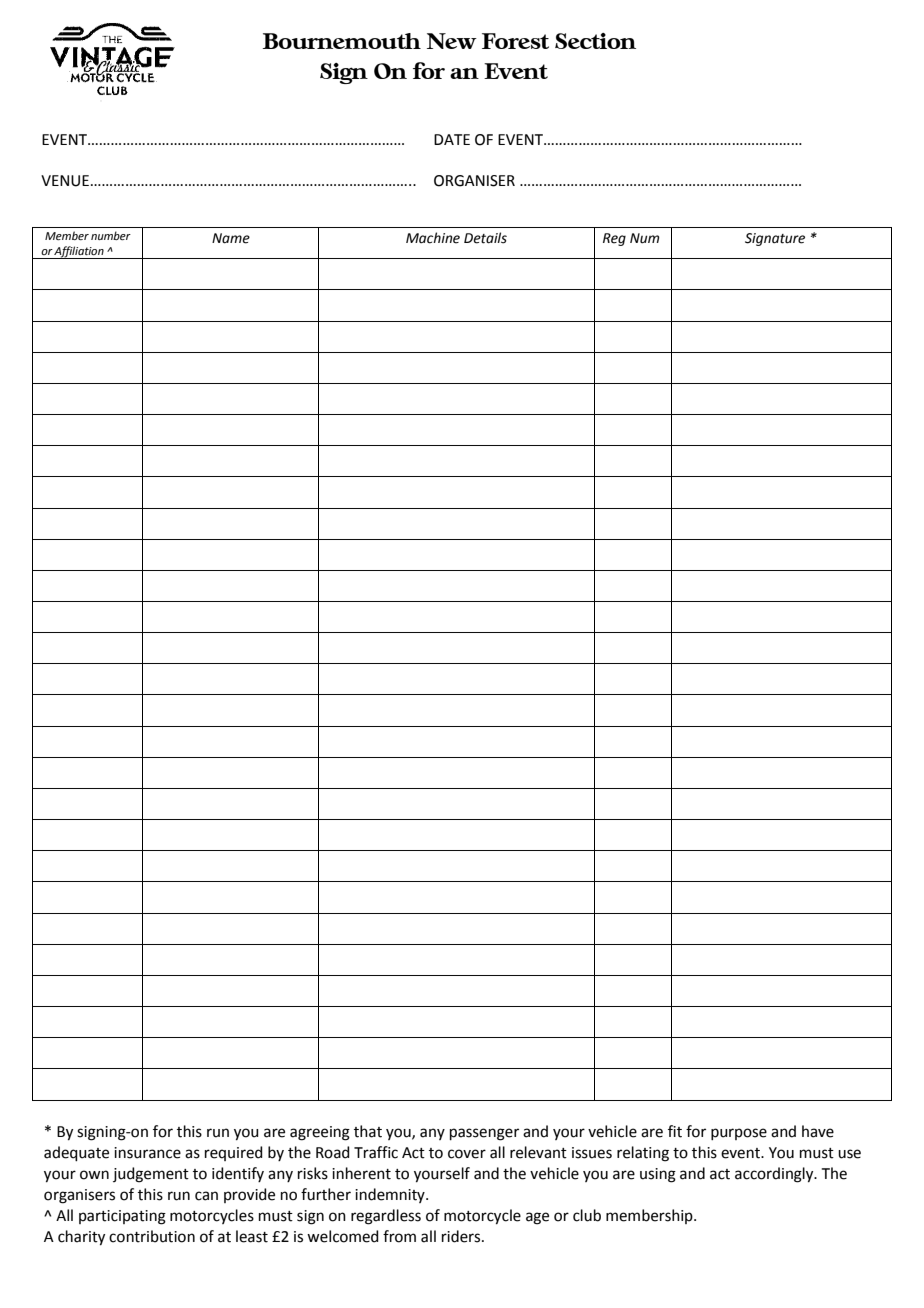 This screenshot has height=1308, width=924. What do you see at coordinates (65, 181) in the screenshot?
I see `VENUE` at bounding box center [65, 181].
